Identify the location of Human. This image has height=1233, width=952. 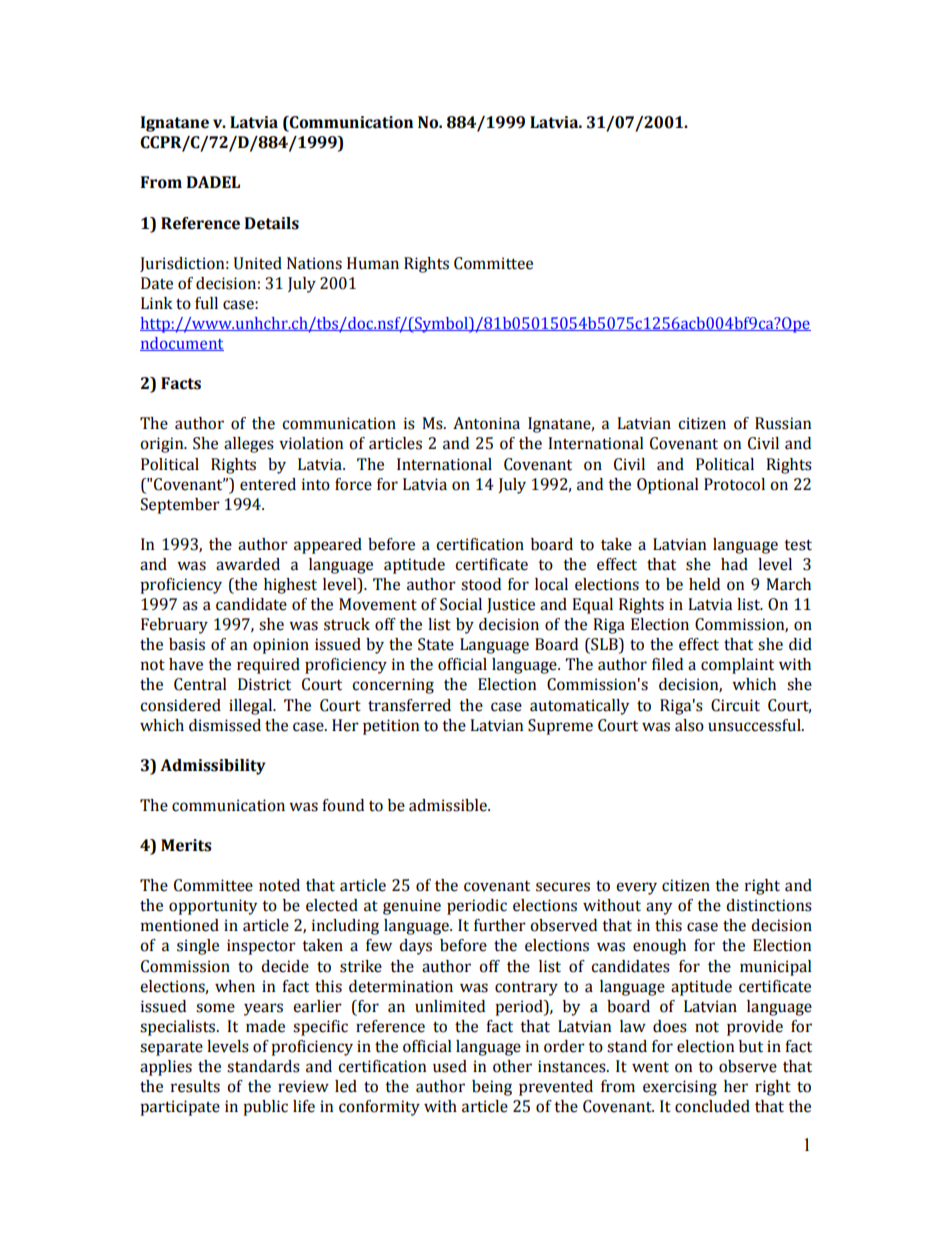
(373, 263).
